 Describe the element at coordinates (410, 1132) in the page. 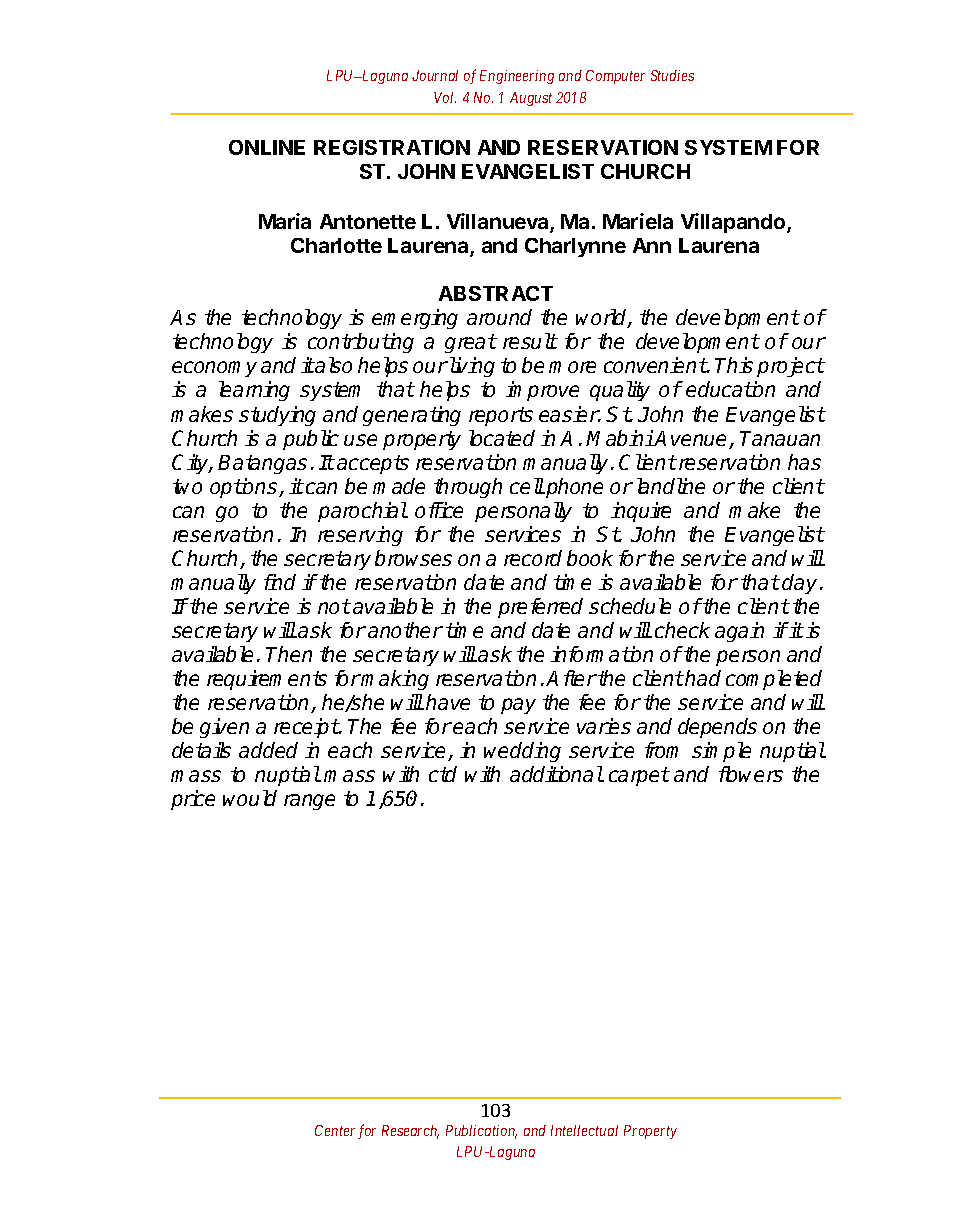

I see `Research` at that location.
